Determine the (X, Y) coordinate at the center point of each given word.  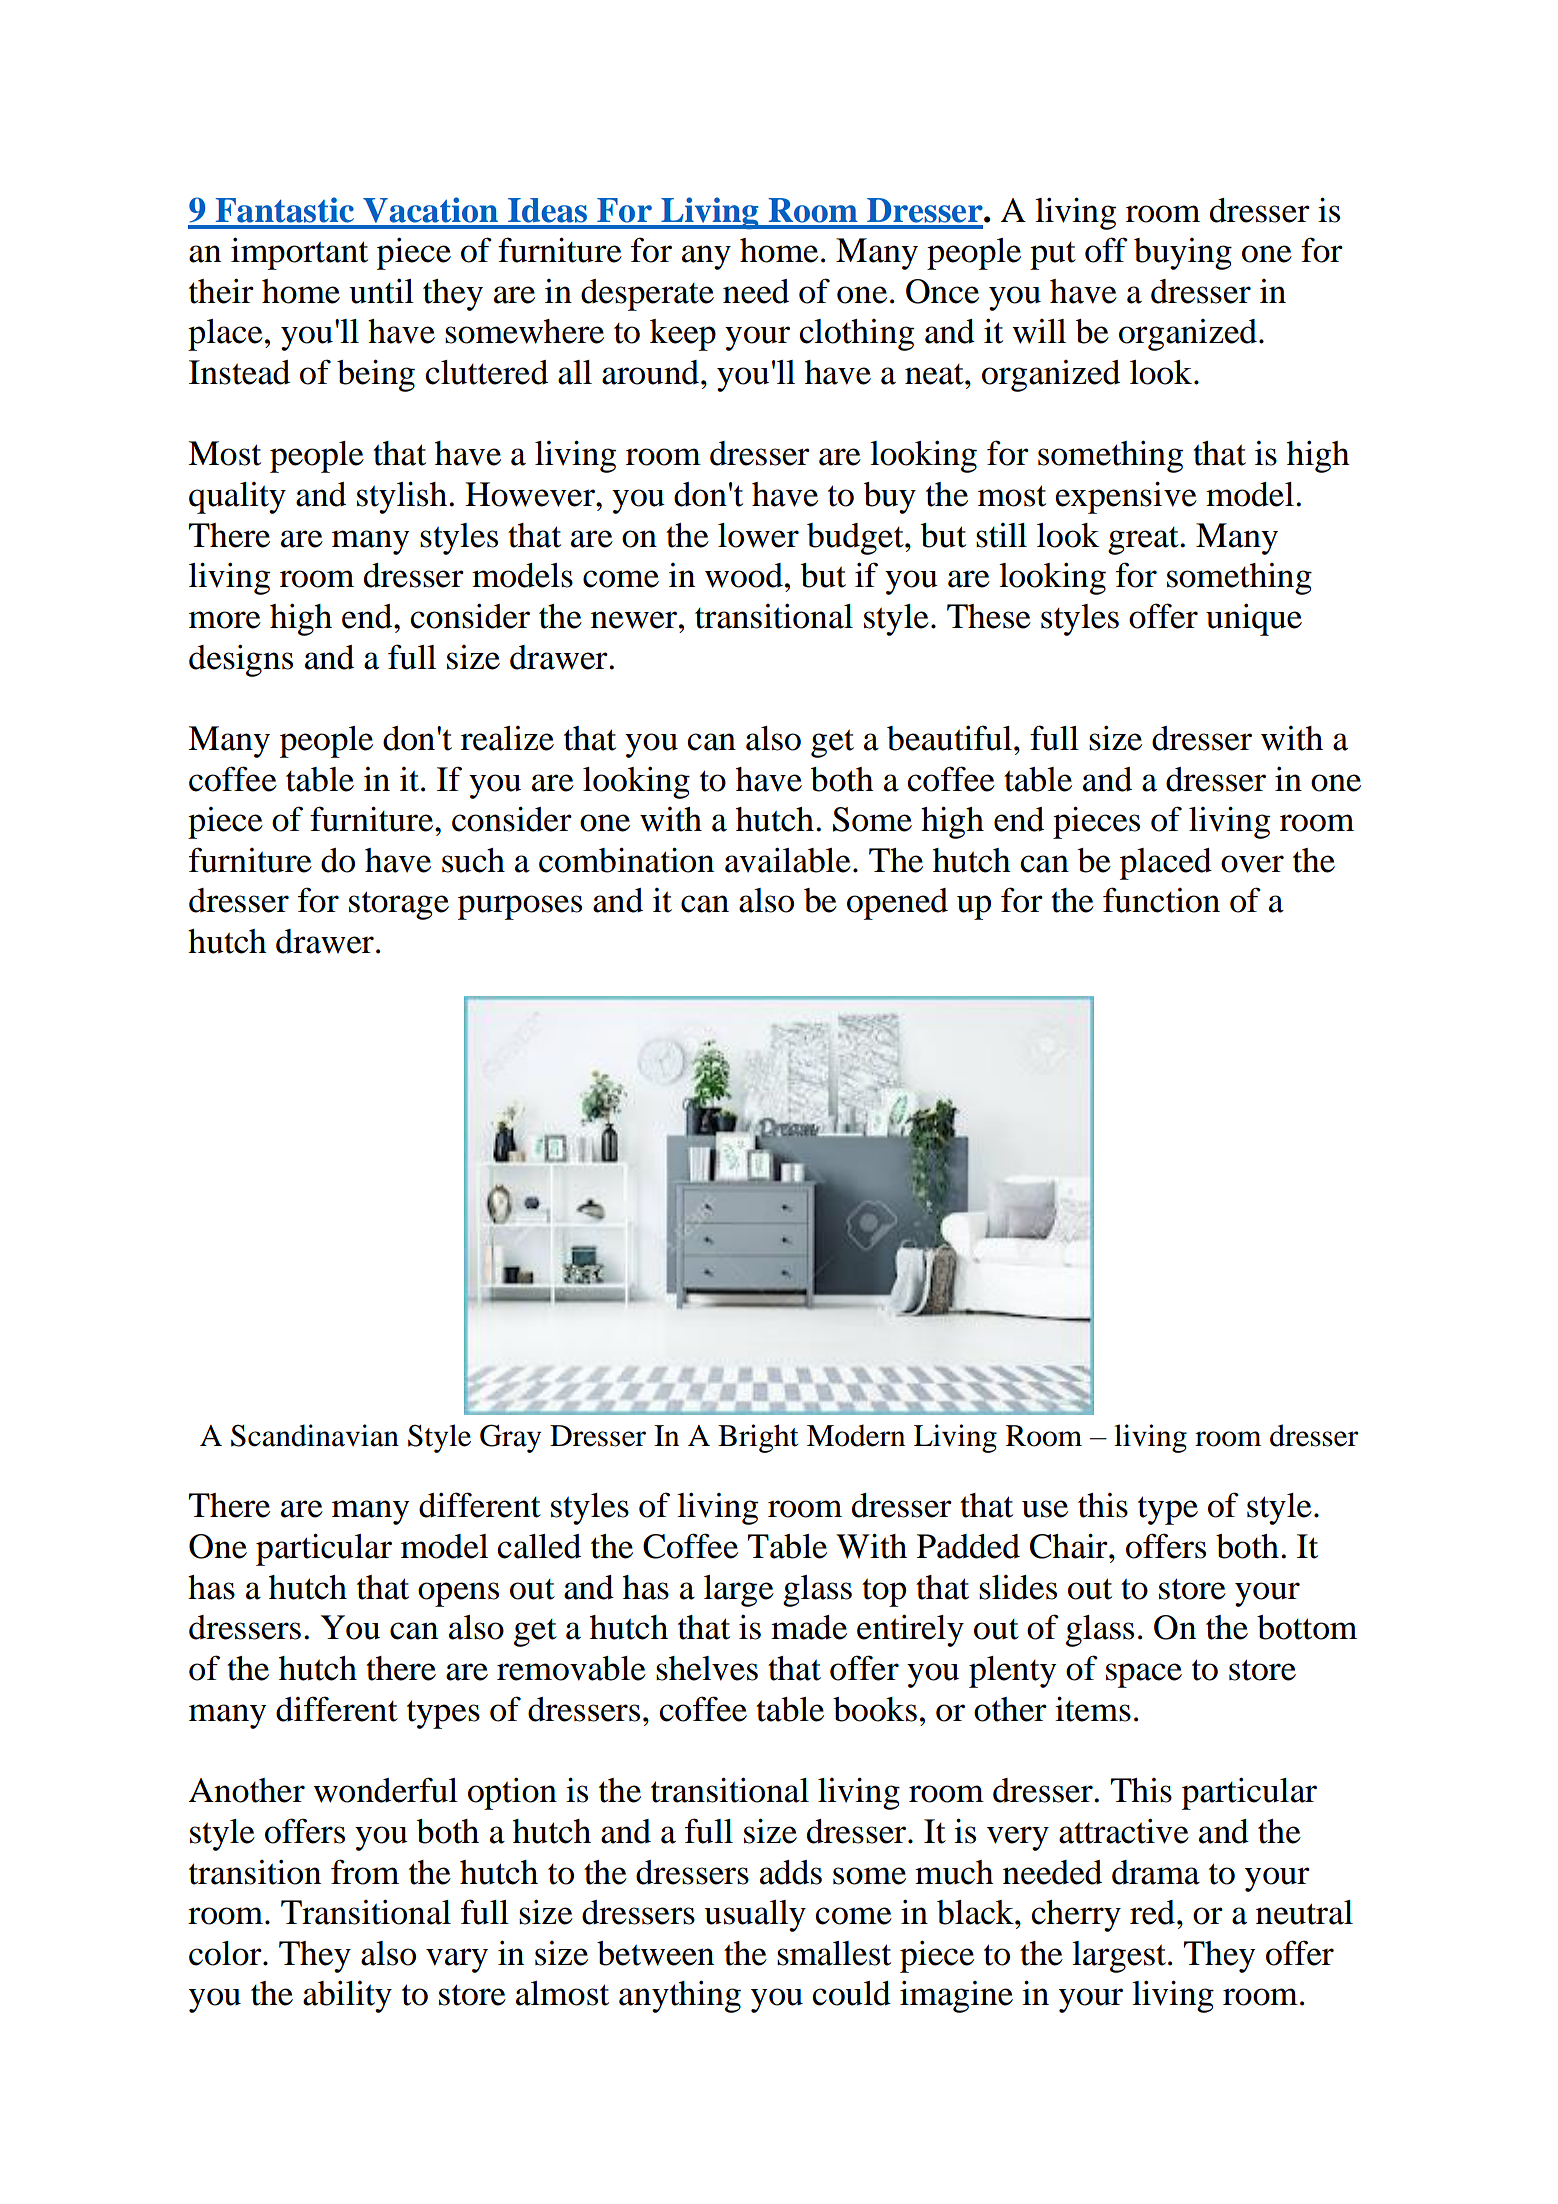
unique (1254, 620)
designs (241, 661)
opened (897, 904)
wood (744, 575)
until (381, 291)
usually (755, 1916)
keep (683, 335)
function (1161, 900)
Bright (758, 1438)
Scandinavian (315, 1435)
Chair (1070, 1546)
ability (347, 1997)
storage (399, 905)
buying (1183, 254)
